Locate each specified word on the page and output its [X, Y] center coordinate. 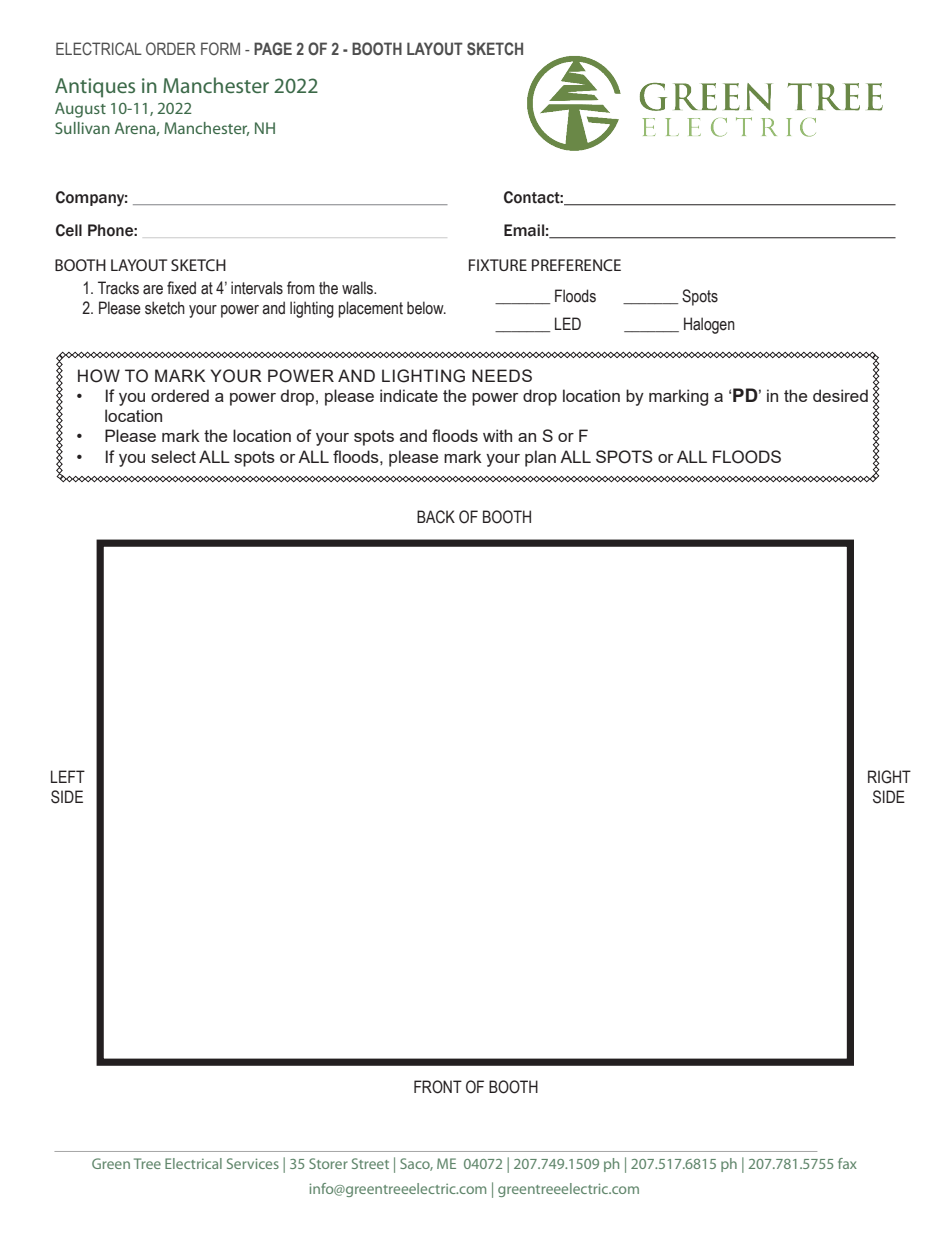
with [497, 435]
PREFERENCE [576, 265]
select [173, 456]
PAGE [273, 48]
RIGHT [889, 777]
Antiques [95, 88]
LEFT [68, 776]
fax [847, 1163]
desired [840, 395]
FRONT [438, 1087]
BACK [436, 517]
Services [253, 1163]
